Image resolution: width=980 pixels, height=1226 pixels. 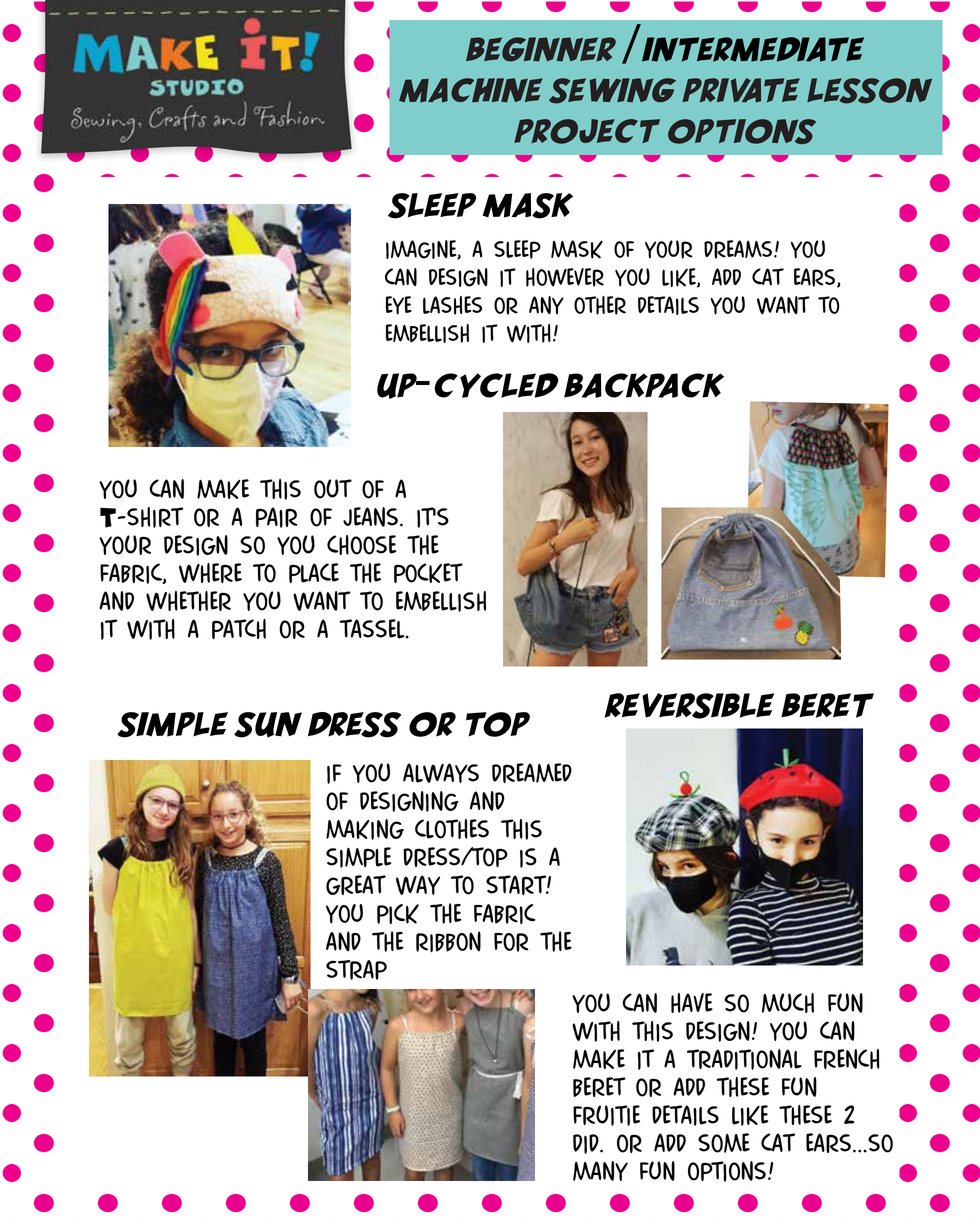 I want to click on private, so click(x=741, y=90).
